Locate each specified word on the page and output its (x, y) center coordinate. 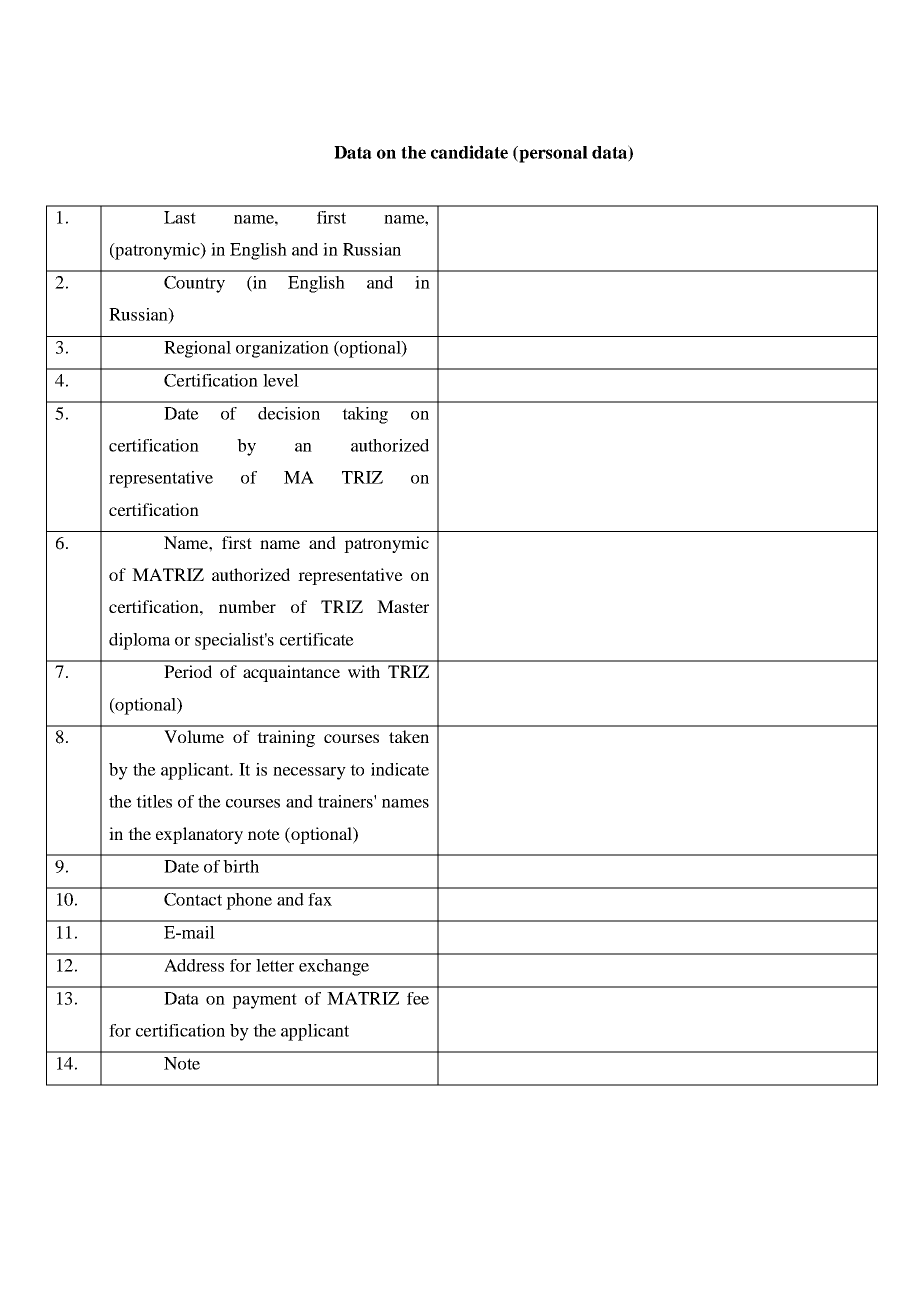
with (364, 671)
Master (403, 606)
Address (194, 965)
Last (180, 217)
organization (282, 349)
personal (552, 154)
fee (418, 998)
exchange (334, 967)
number (247, 606)
